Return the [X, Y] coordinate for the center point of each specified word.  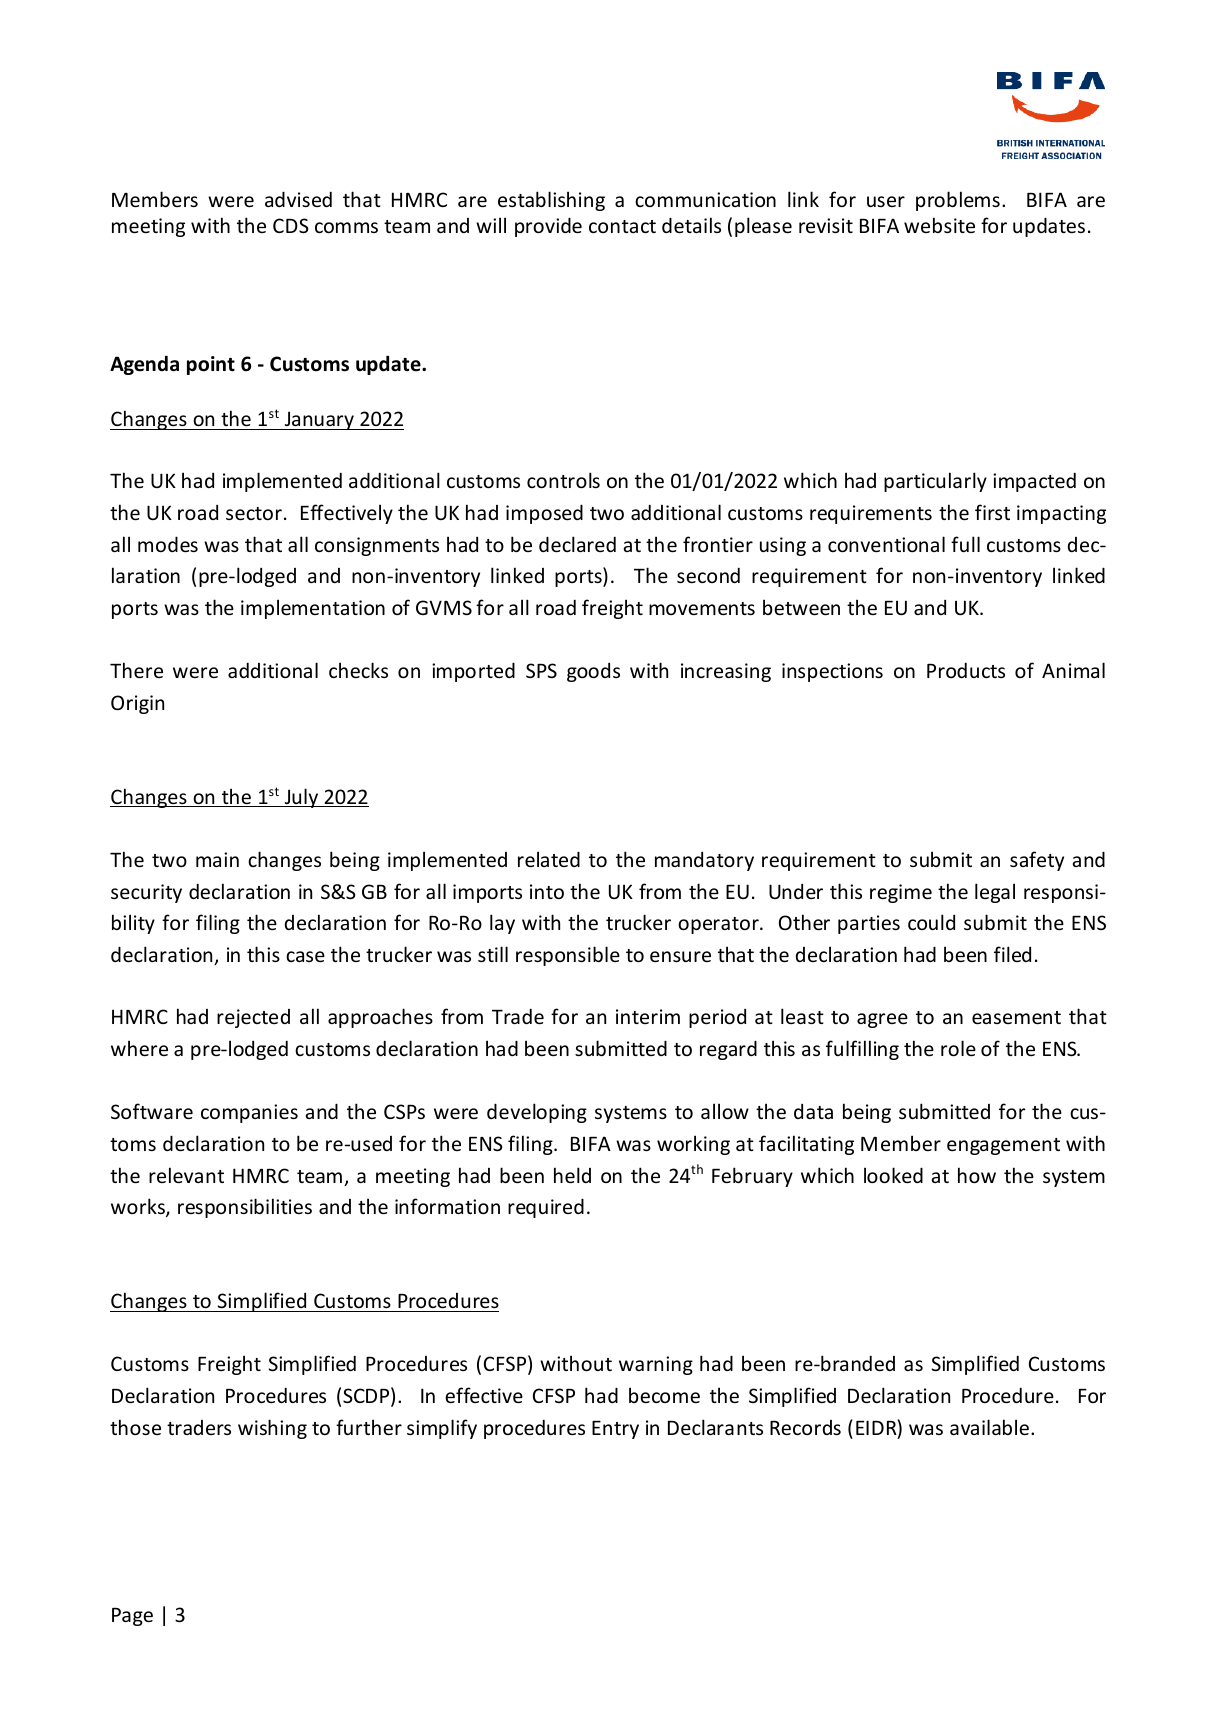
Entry [615, 1430]
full [965, 544]
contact [622, 226]
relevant [186, 1175]
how [977, 1175]
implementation [313, 609]
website [939, 225]
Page [132, 1617]
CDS [291, 225]
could [931, 922]
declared [577, 544]
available [989, 1427]
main [217, 859]
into [547, 891]
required [546, 1208]
